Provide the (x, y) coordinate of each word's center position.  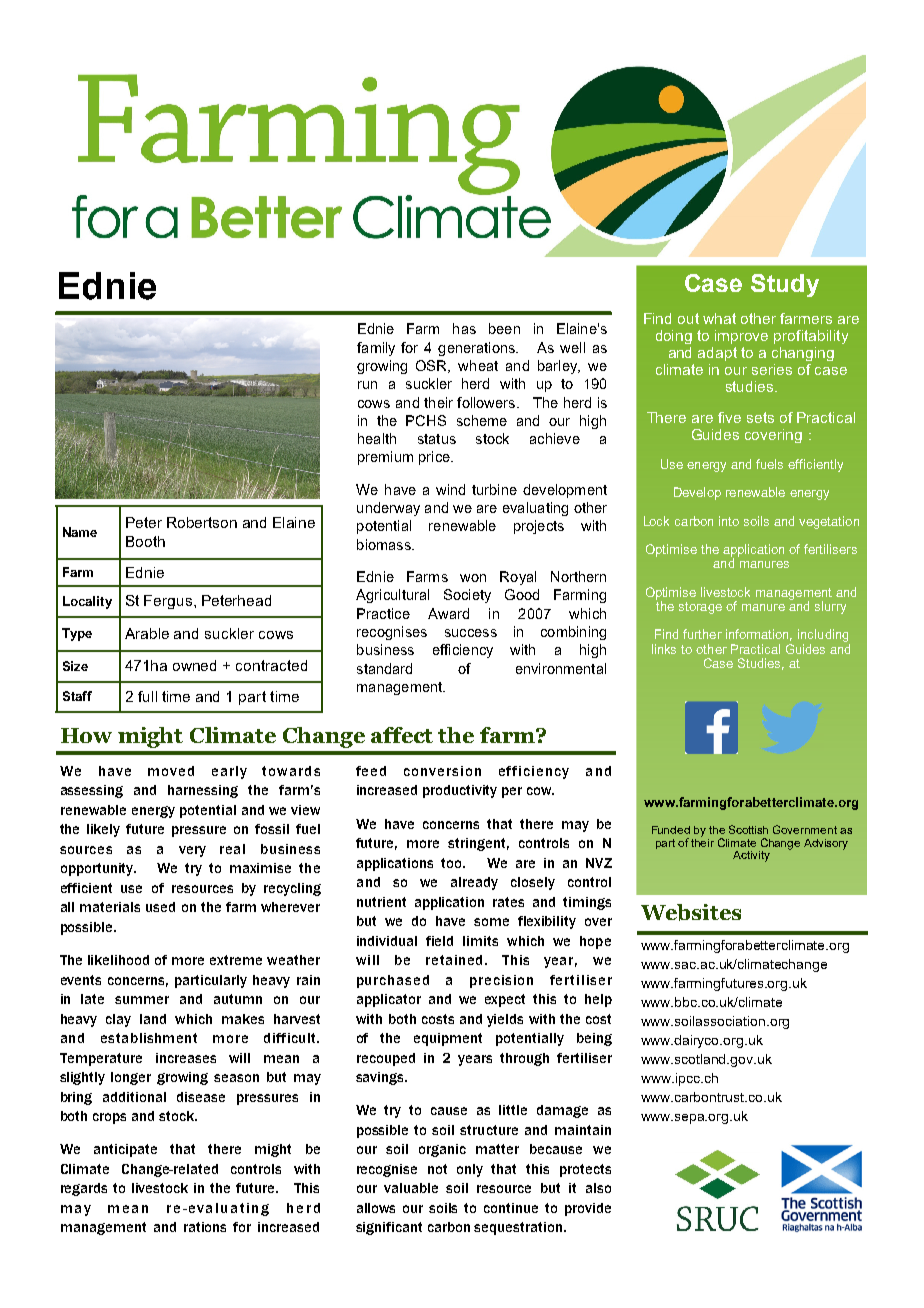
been (504, 328)
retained (454, 960)
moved (171, 771)
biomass (385, 544)
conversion (442, 771)
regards (84, 1189)
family (376, 349)
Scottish (748, 829)
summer (142, 1000)
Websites (691, 912)
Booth (145, 541)
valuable (411, 1188)
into (729, 521)
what (719, 318)
